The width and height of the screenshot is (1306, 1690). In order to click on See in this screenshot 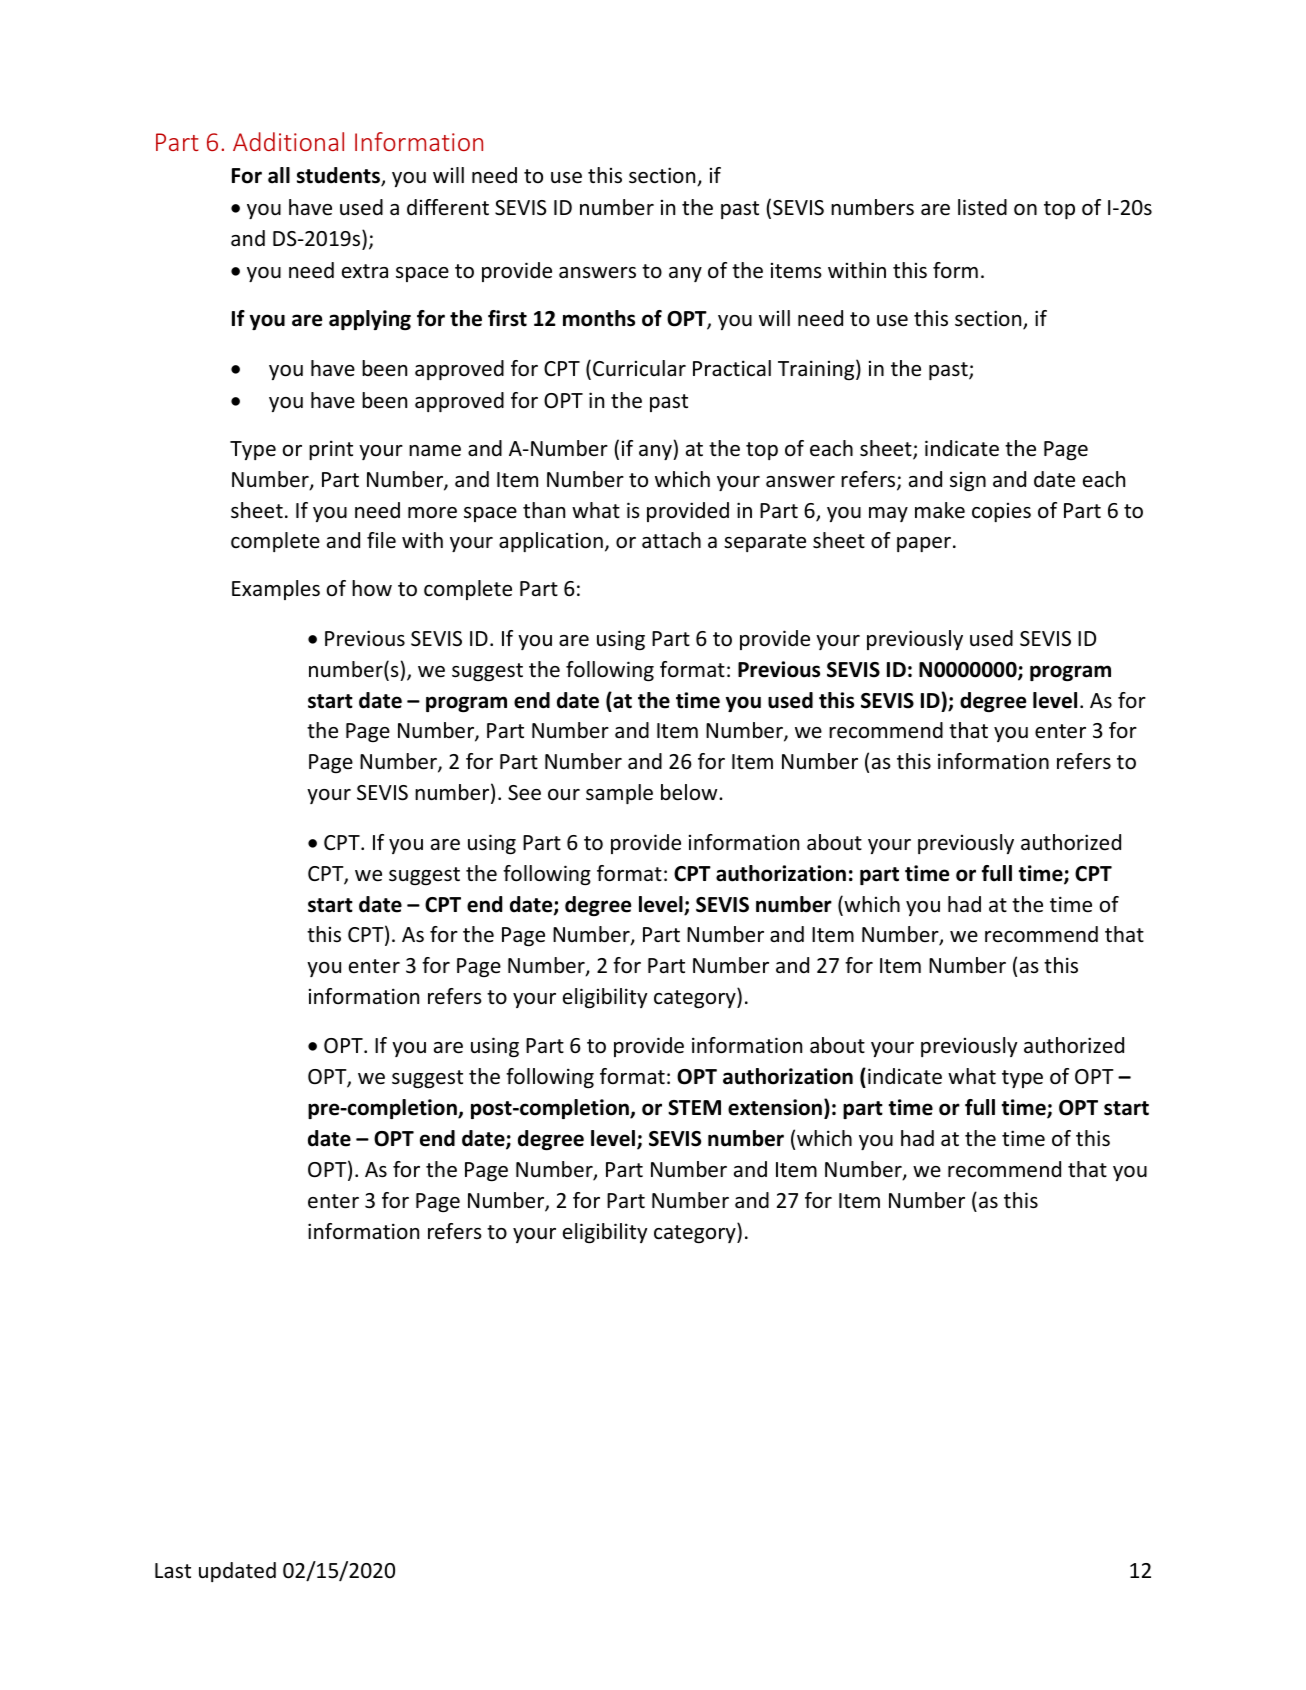, I will do `click(524, 793)`.
